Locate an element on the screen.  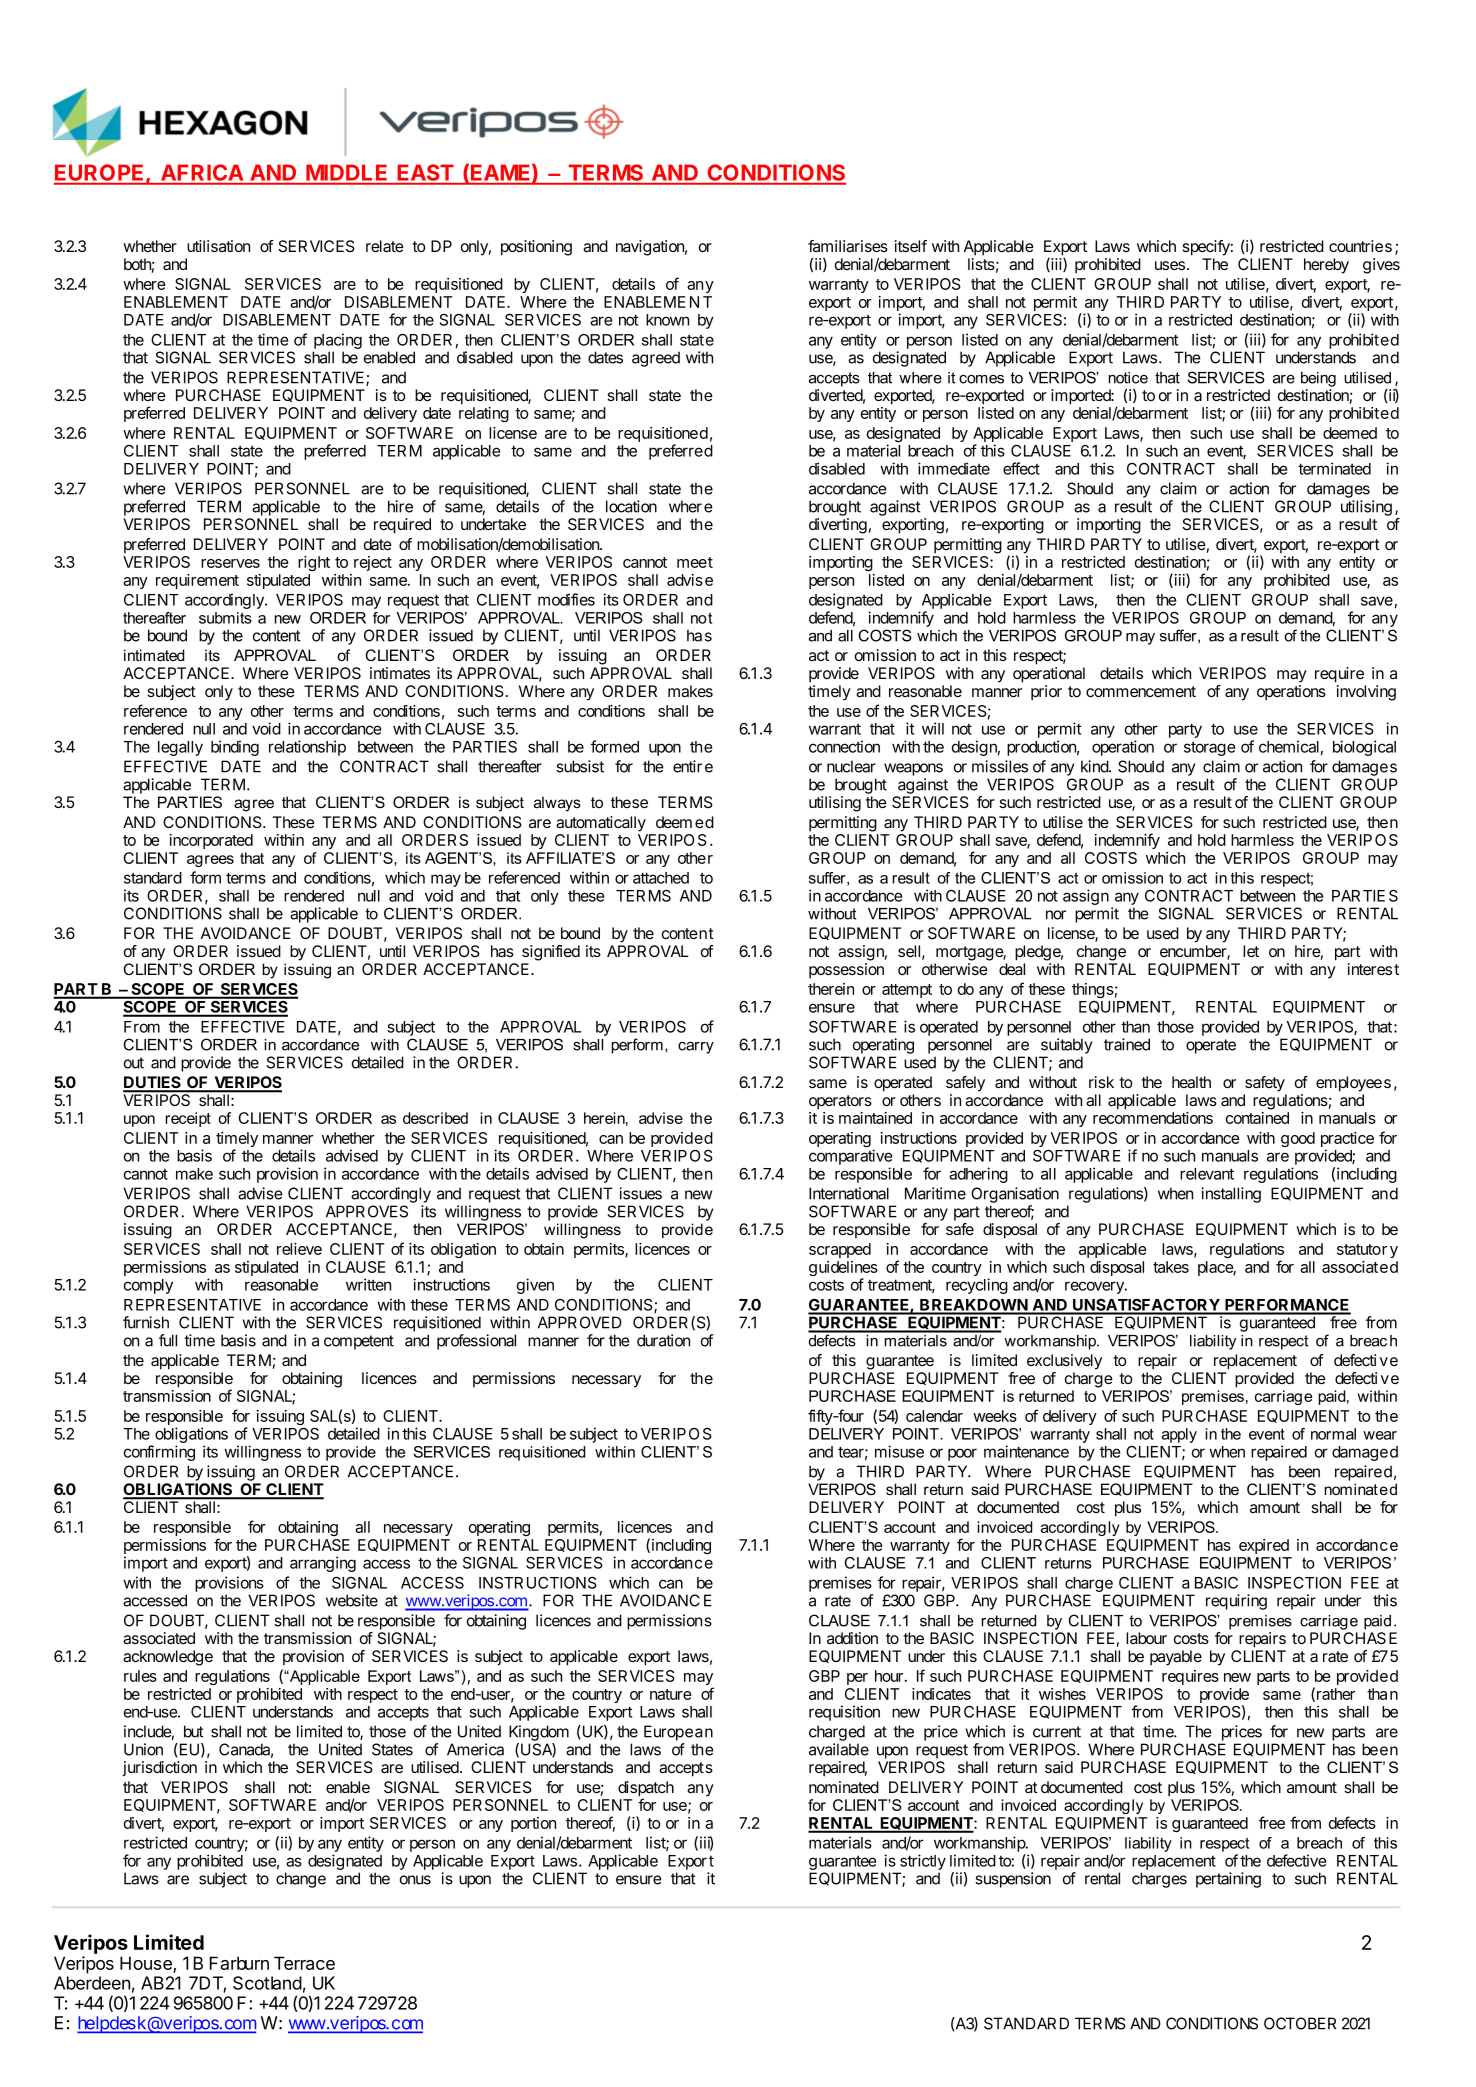
known is located at coordinates (667, 320).
